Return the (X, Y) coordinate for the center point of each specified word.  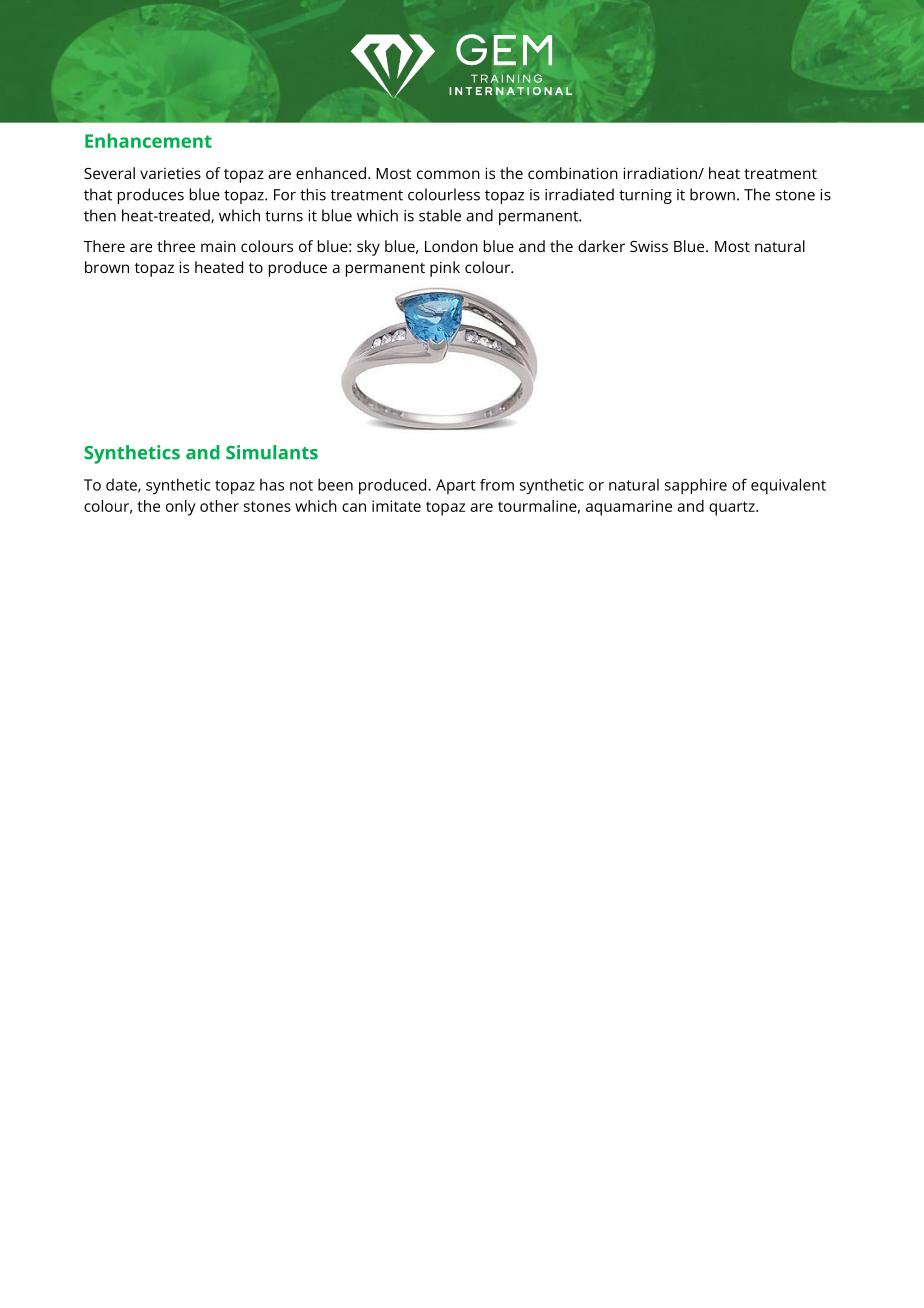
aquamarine (629, 508)
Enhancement (148, 140)
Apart (456, 486)
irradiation (661, 173)
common (448, 174)
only (181, 508)
